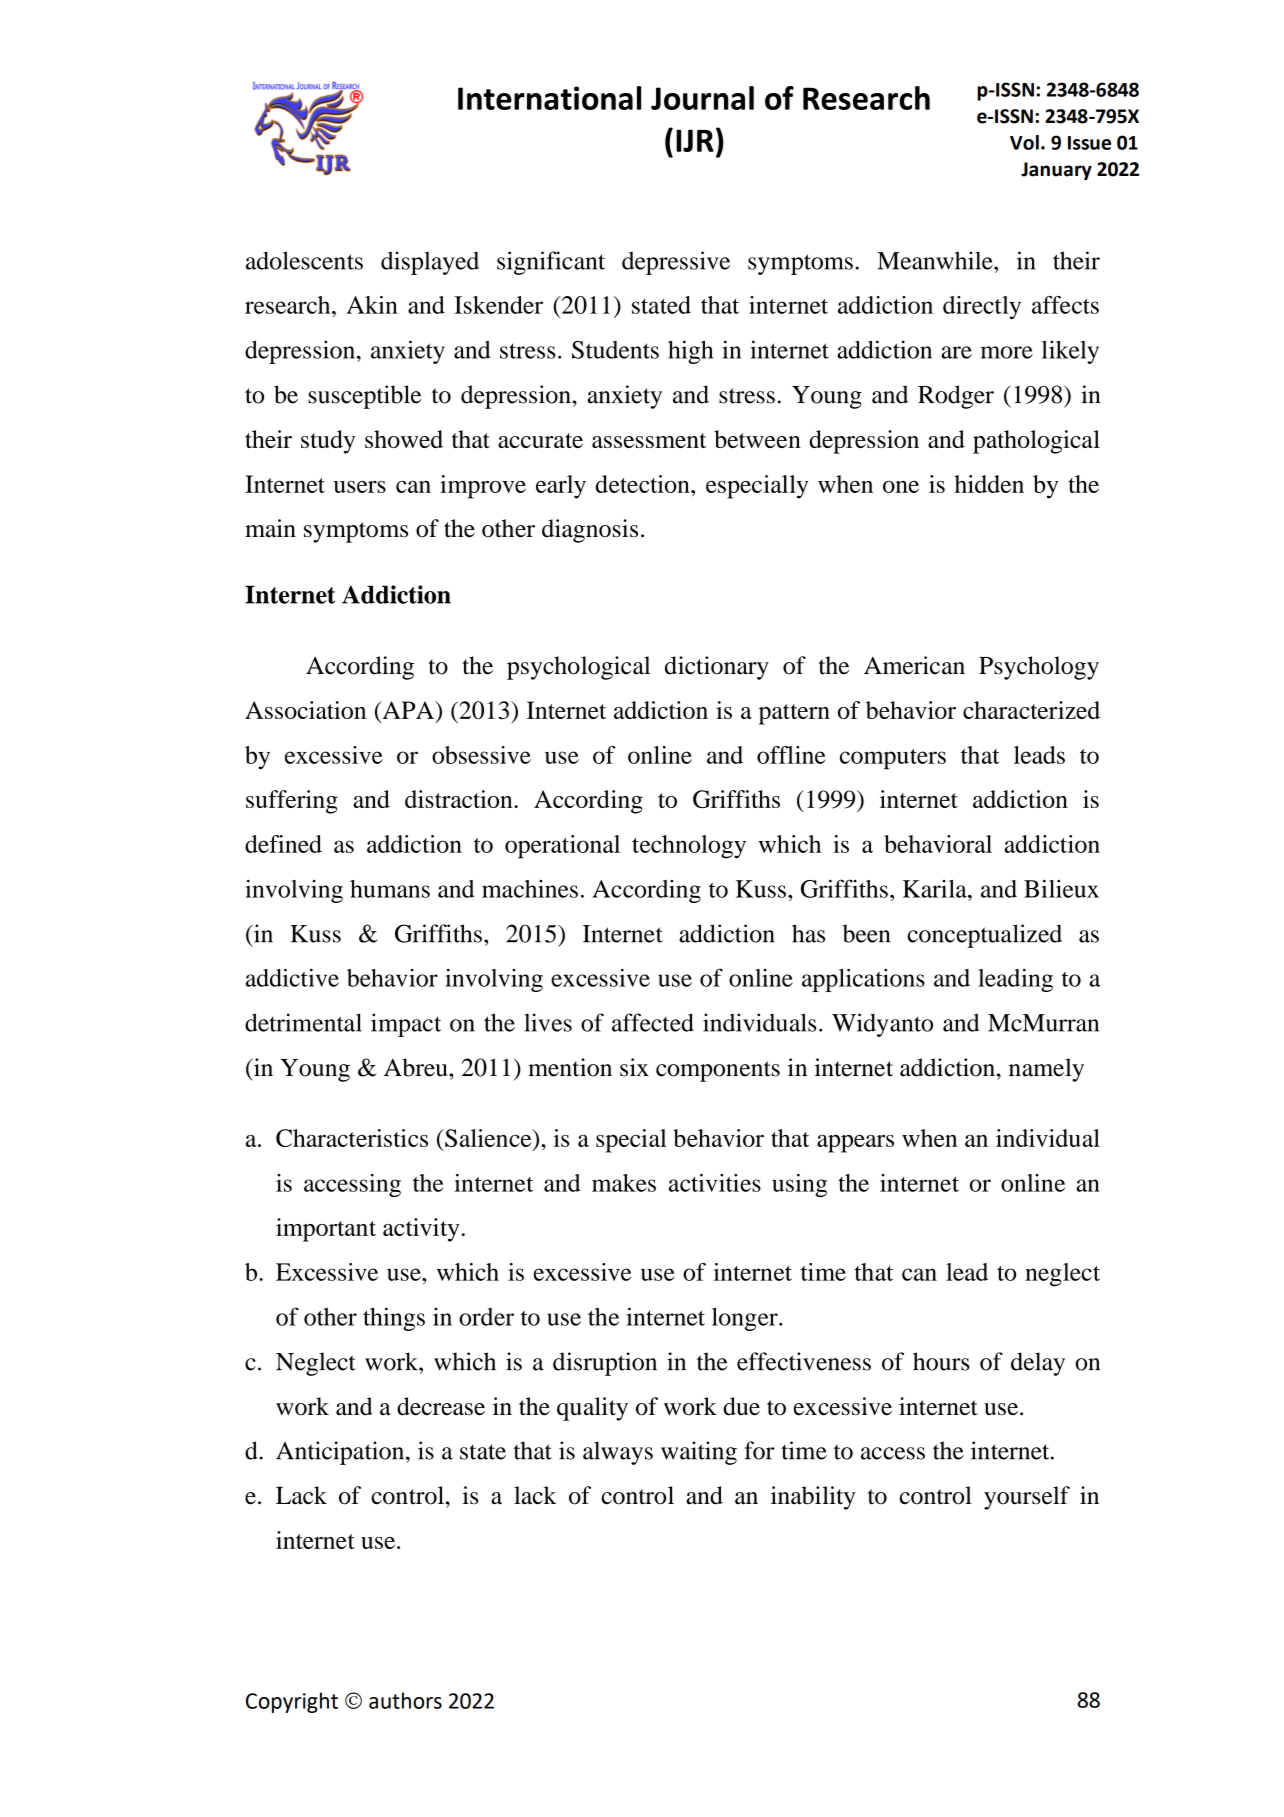 The height and width of the screenshot is (1817, 1284). What do you see at coordinates (390, 889) in the screenshot?
I see `humans` at bounding box center [390, 889].
